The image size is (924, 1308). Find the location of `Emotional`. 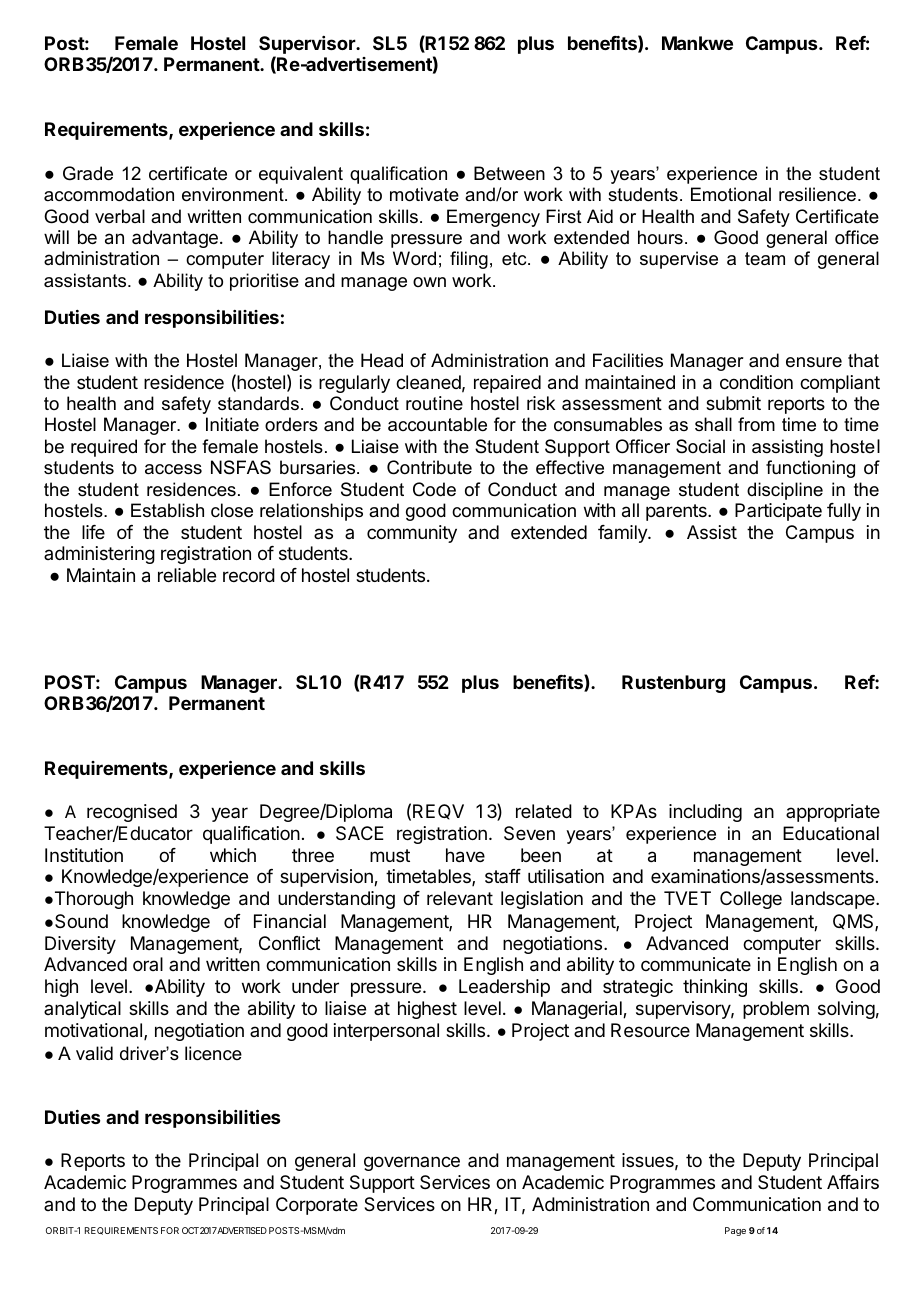

Emotional is located at coordinates (731, 194).
